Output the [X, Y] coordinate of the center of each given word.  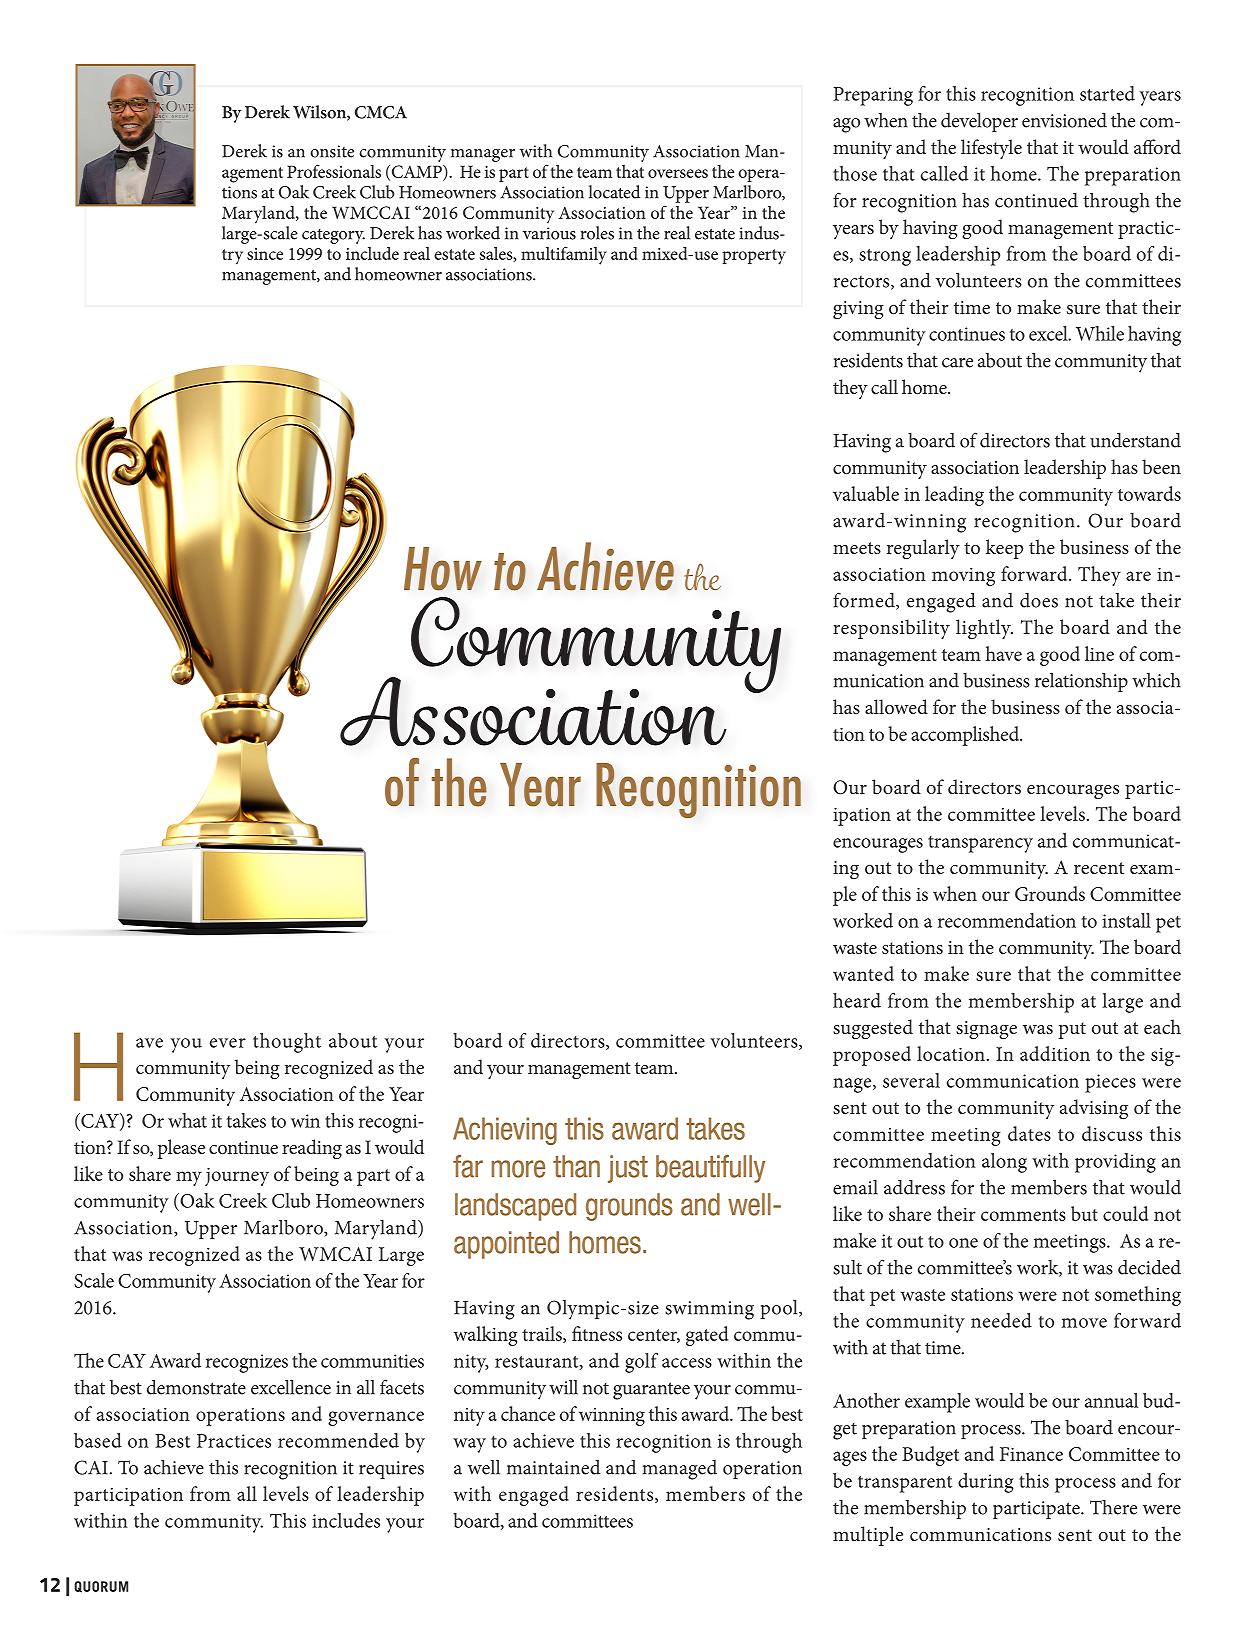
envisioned [1064, 120]
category [333, 236]
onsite [332, 151]
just [628, 1169]
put [1072, 1030]
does [1039, 600]
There [1113, 1507]
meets [857, 548]
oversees [678, 173]
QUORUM [101, 1587]
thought [287, 1043]
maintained [553, 1467]
